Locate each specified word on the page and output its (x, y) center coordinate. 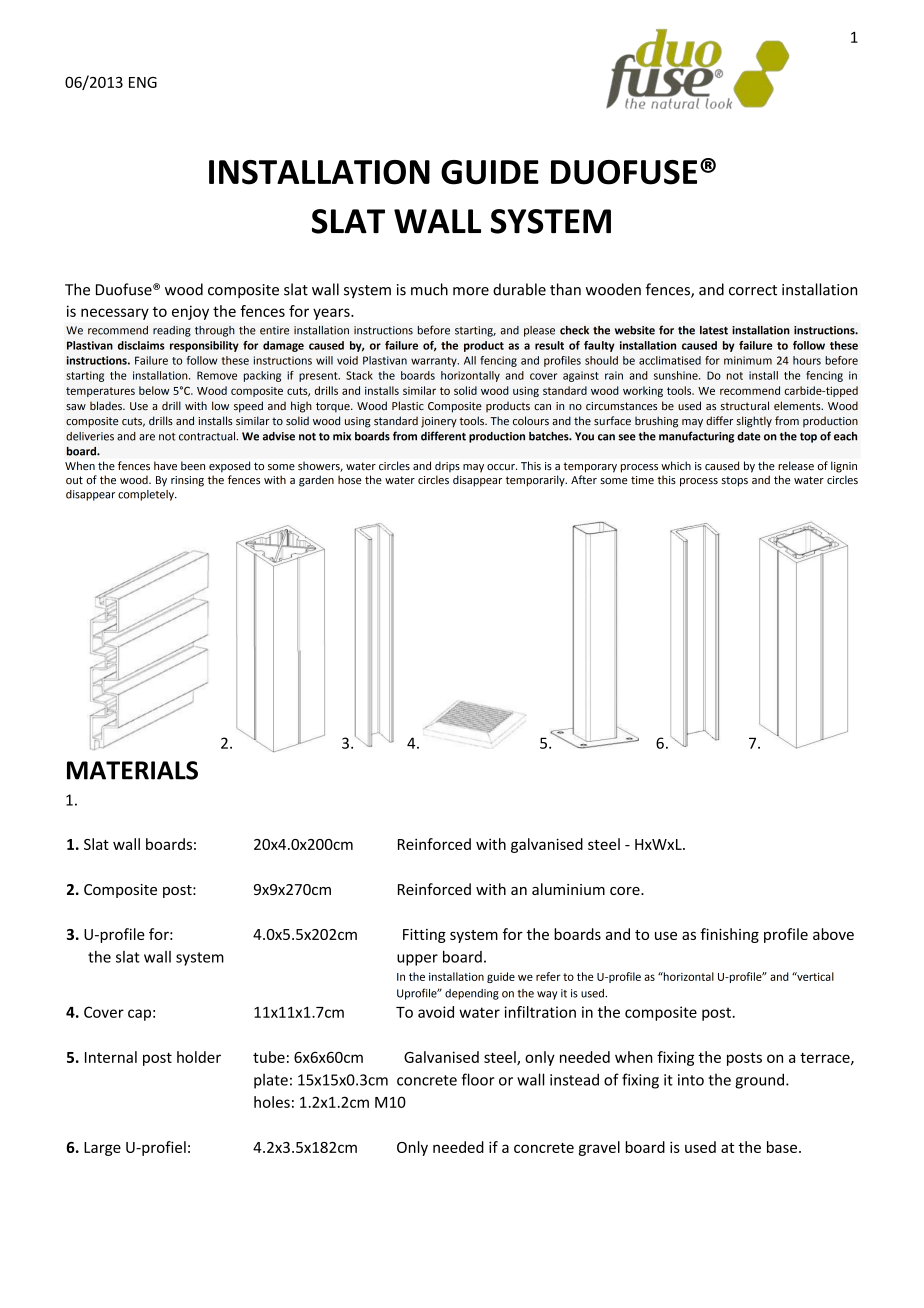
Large (102, 1149)
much (429, 289)
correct (753, 290)
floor (478, 1079)
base (782, 1147)
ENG (143, 82)
